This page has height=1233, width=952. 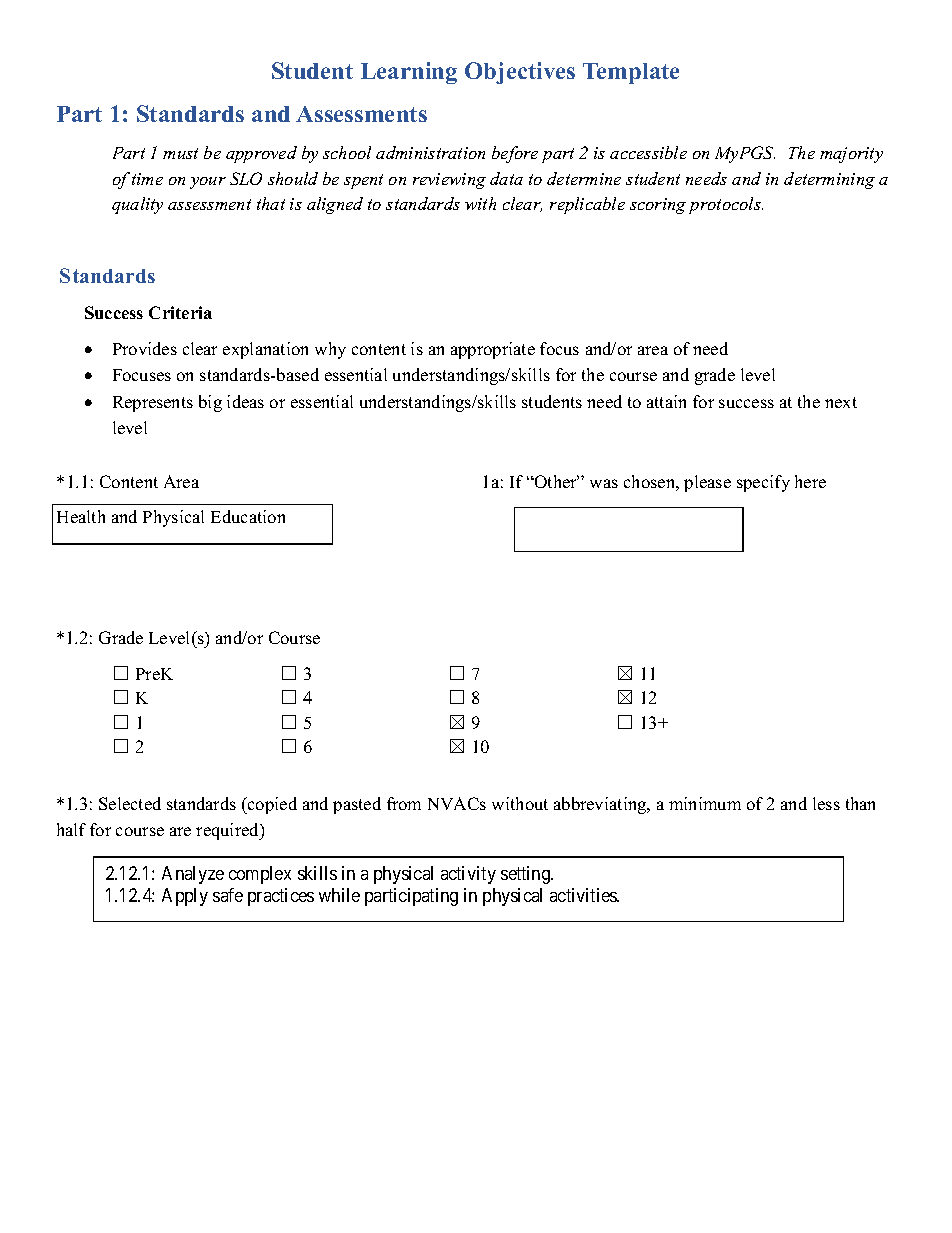 I want to click on Selected, so click(x=130, y=803).
